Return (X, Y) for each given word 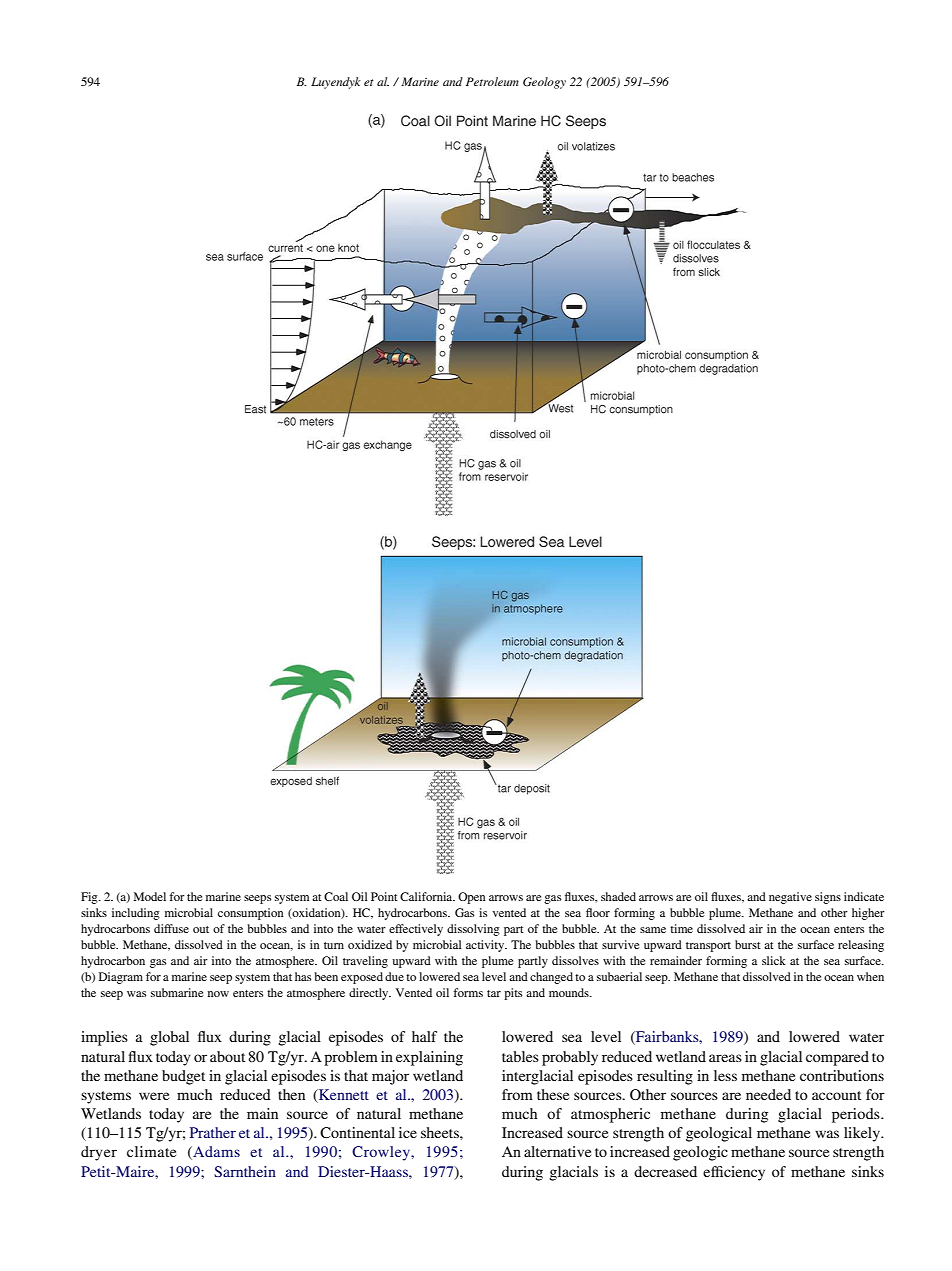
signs (828, 898)
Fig (90, 898)
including (136, 914)
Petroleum (492, 81)
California (427, 896)
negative (790, 898)
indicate (864, 896)
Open (472, 898)
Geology (544, 83)
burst (748, 944)
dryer (99, 1153)
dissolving (473, 930)
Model (150, 896)
